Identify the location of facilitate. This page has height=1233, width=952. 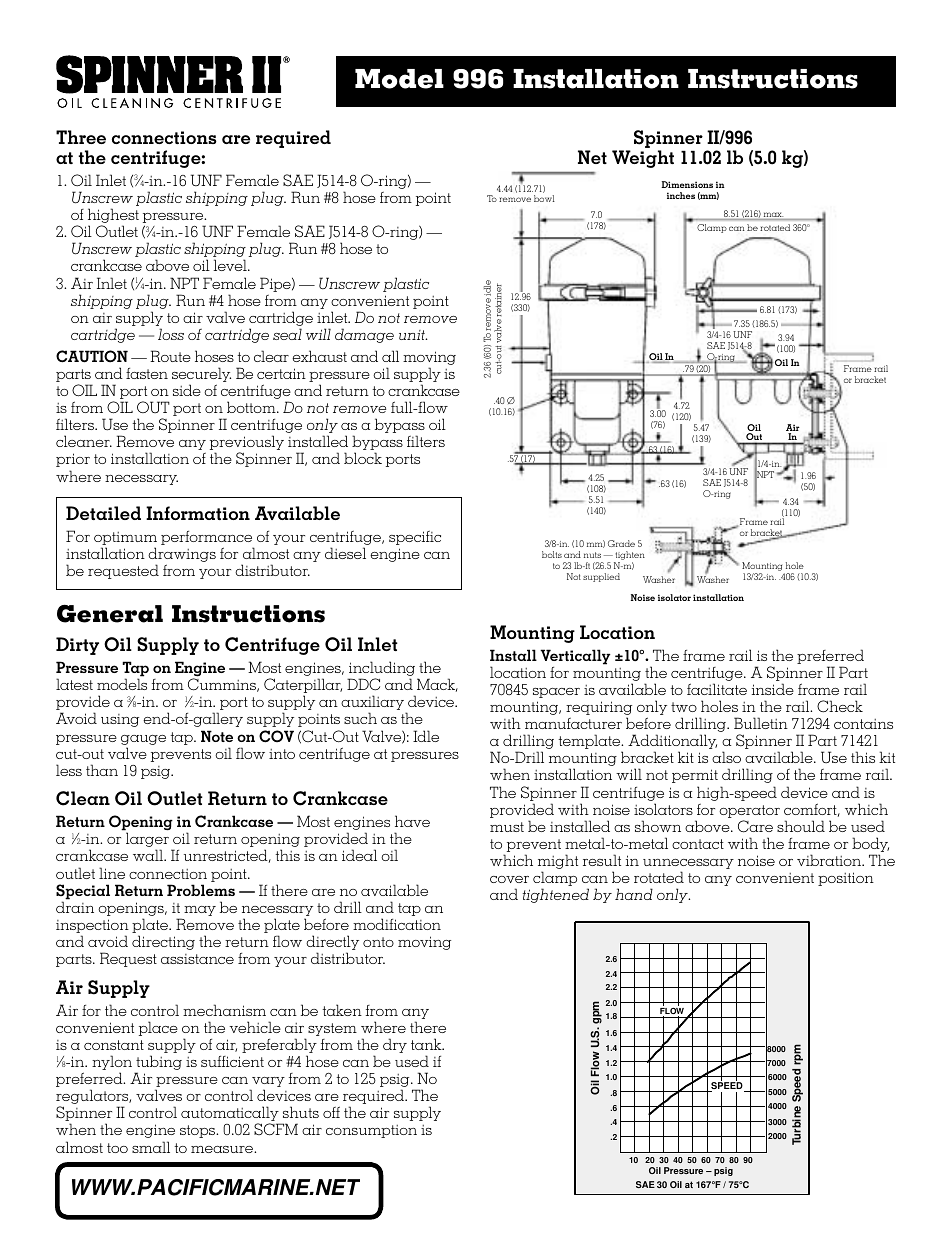
(717, 689).
